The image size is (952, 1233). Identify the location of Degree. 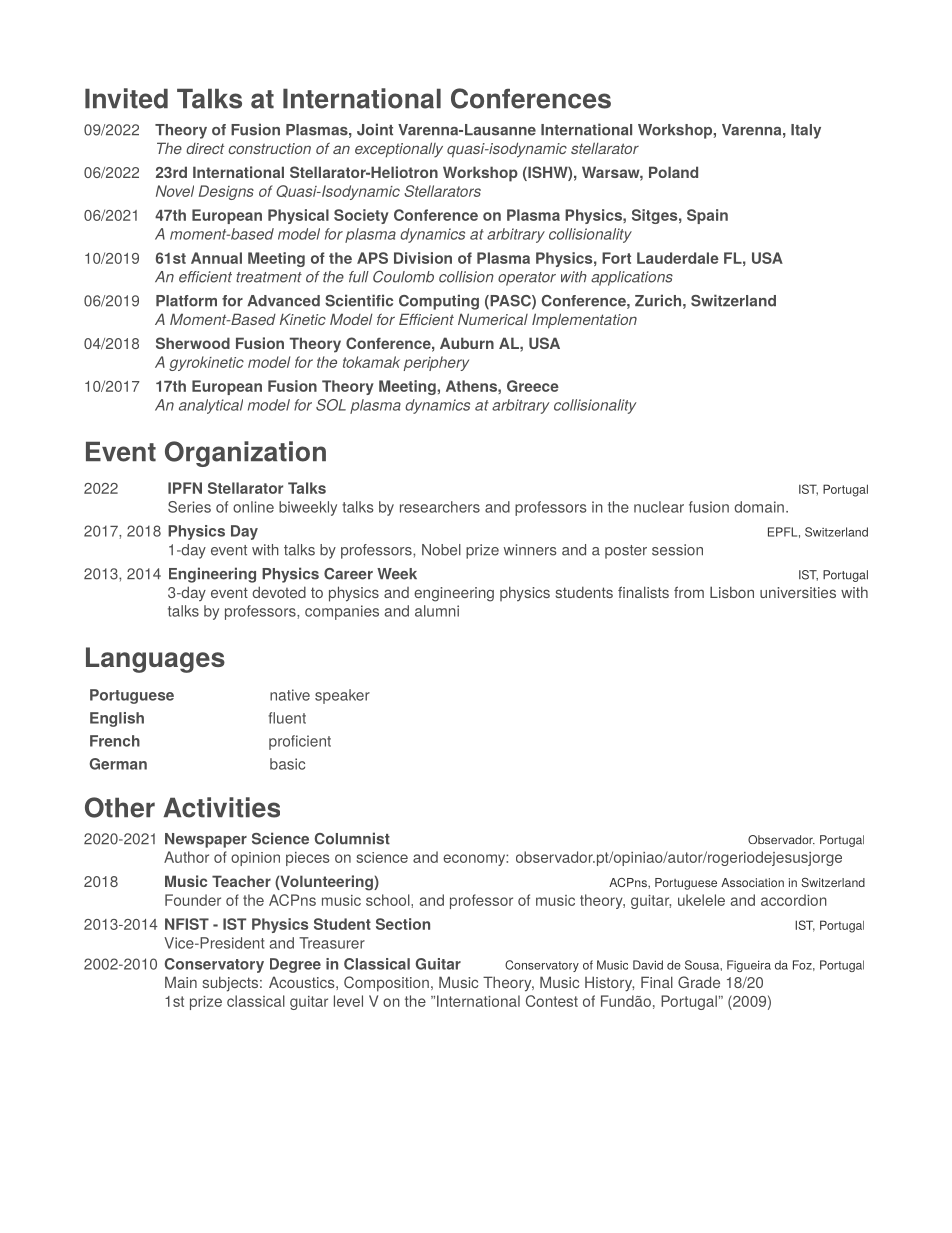
(295, 965).
